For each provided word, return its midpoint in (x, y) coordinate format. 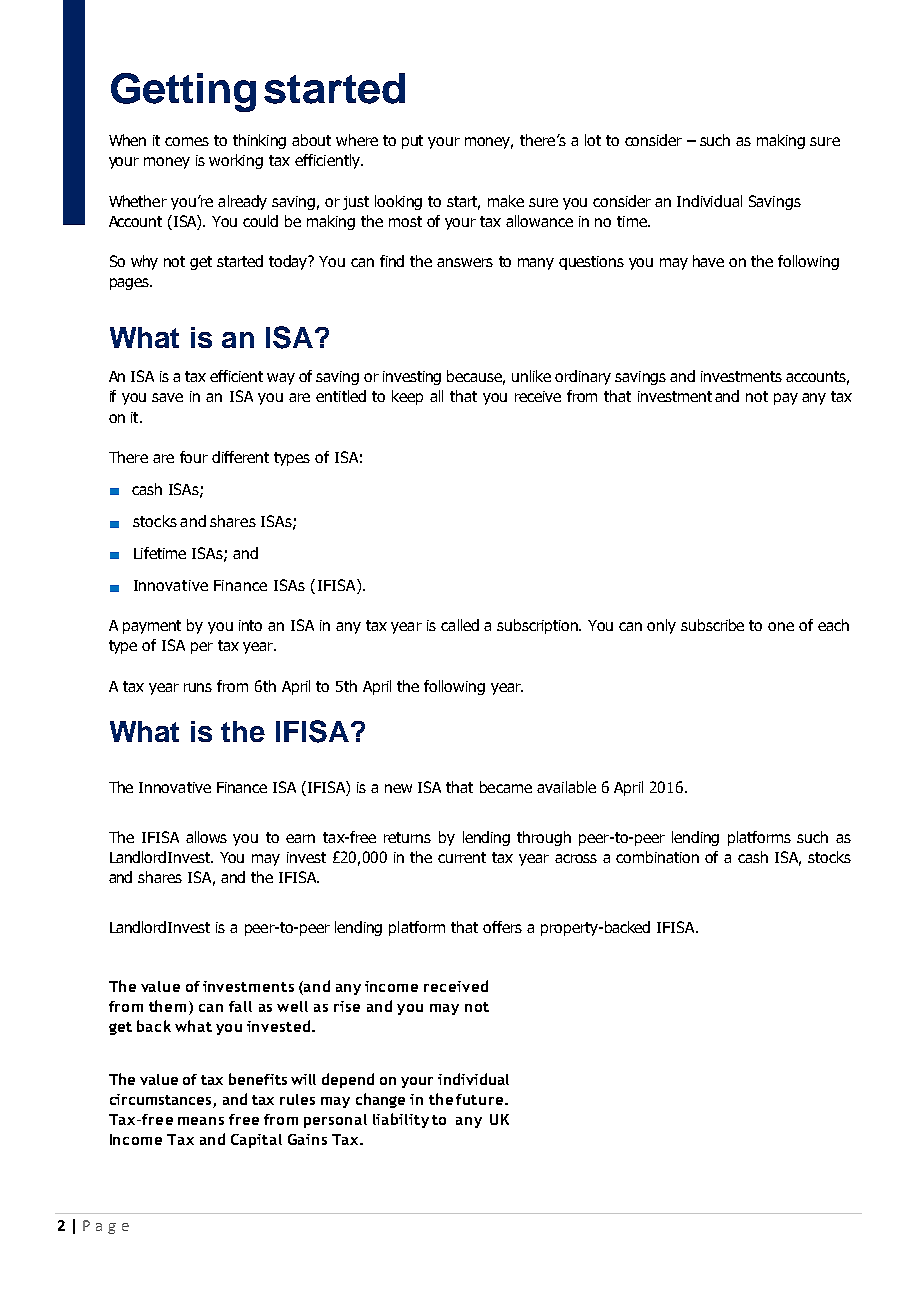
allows (206, 837)
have (708, 261)
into (250, 625)
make (506, 201)
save (167, 397)
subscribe (712, 625)
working (236, 161)
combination (657, 857)
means (201, 1121)
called (460, 625)
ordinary (583, 377)
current (462, 857)
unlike (531, 376)
